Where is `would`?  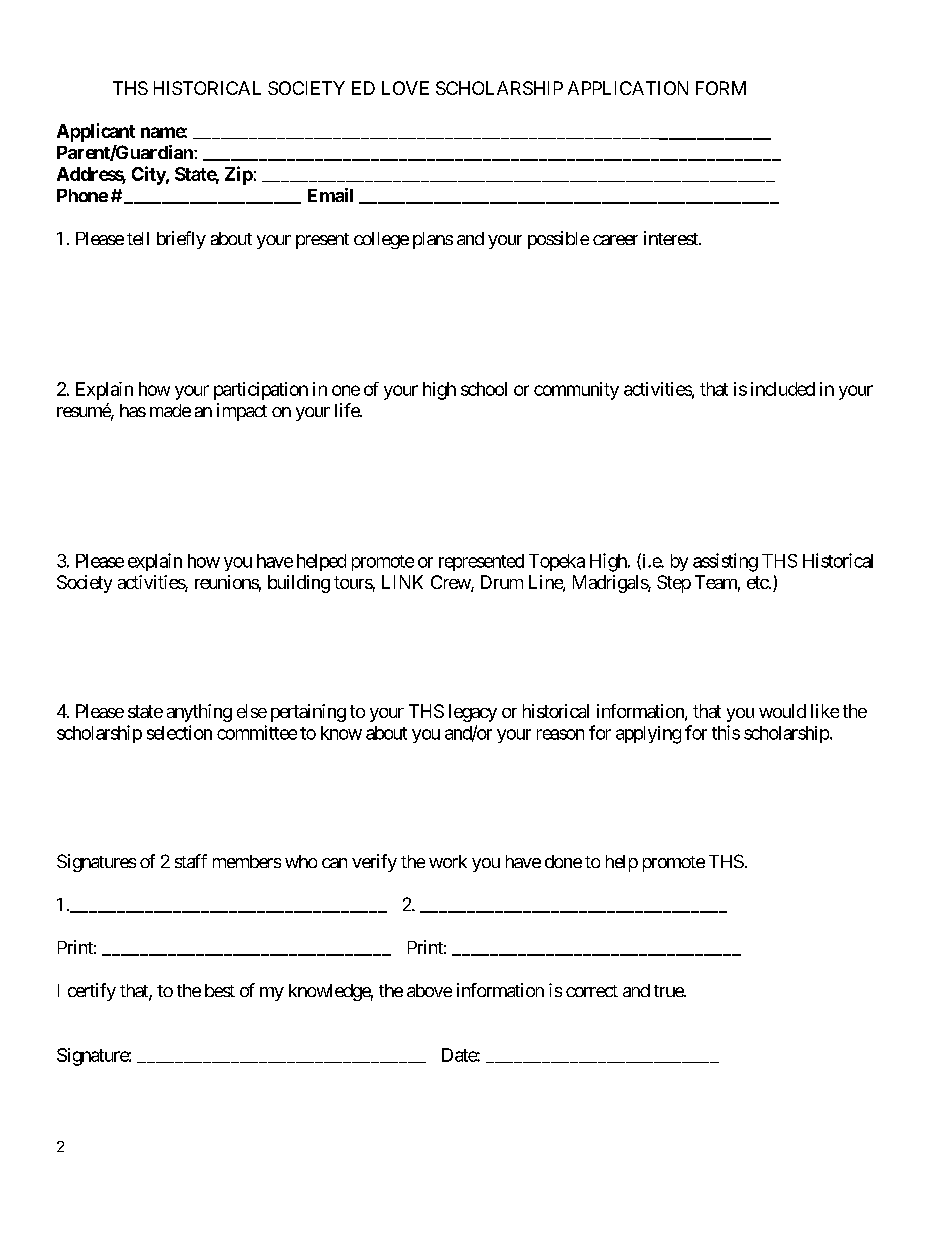 would is located at coordinates (782, 711).
